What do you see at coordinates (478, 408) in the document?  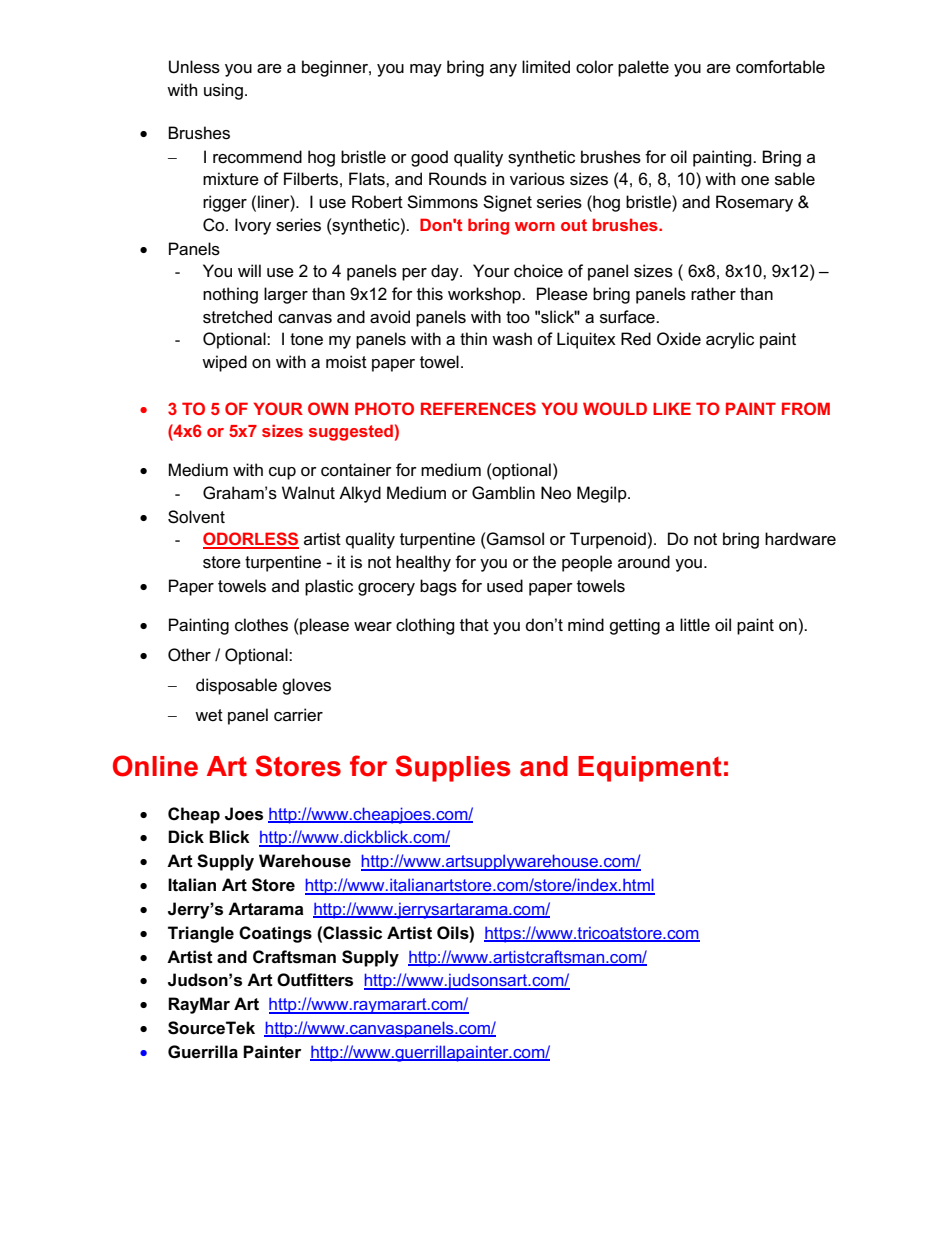 I see `REFERENCES` at bounding box center [478, 408].
